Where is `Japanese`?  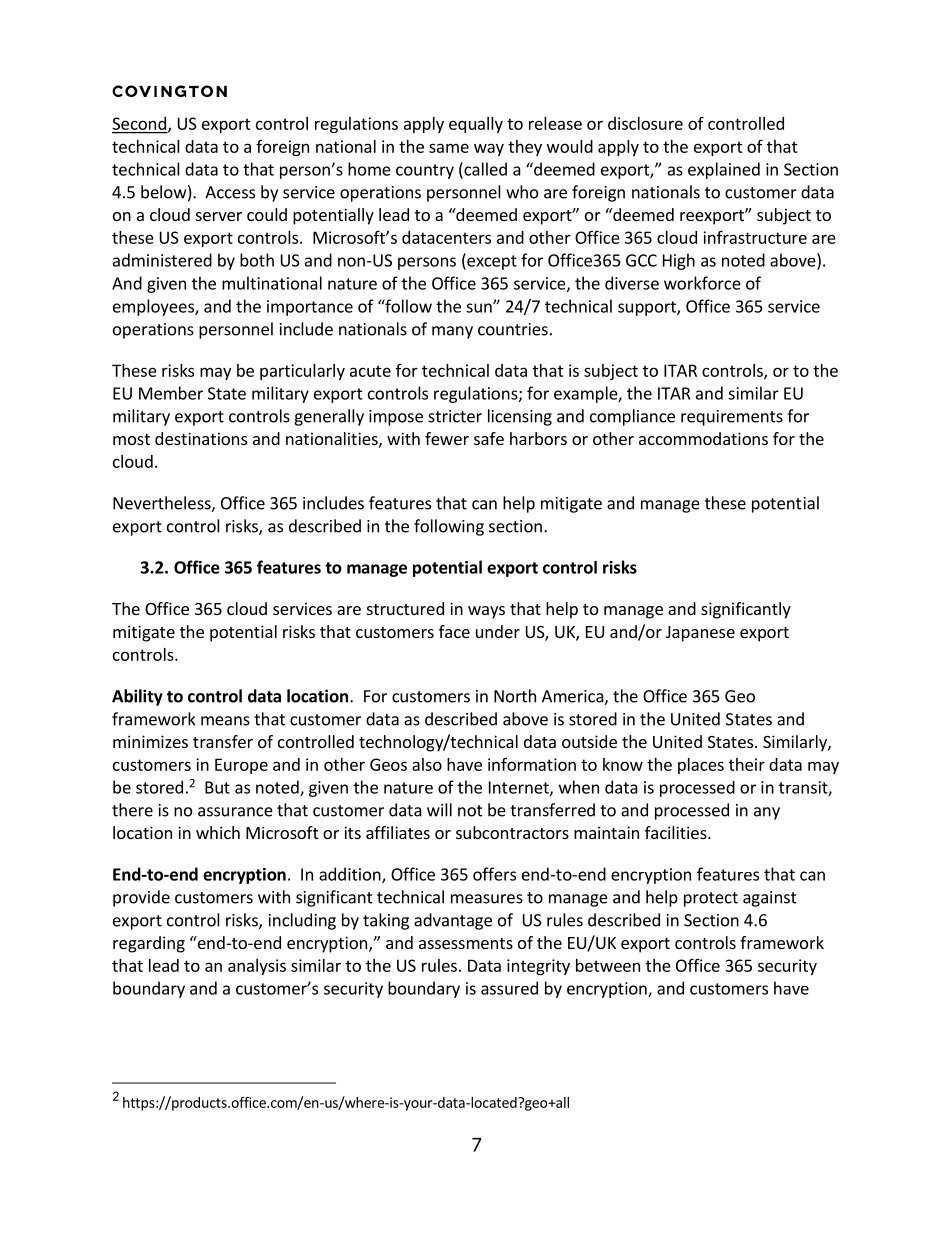
Japanese is located at coordinates (700, 634).
